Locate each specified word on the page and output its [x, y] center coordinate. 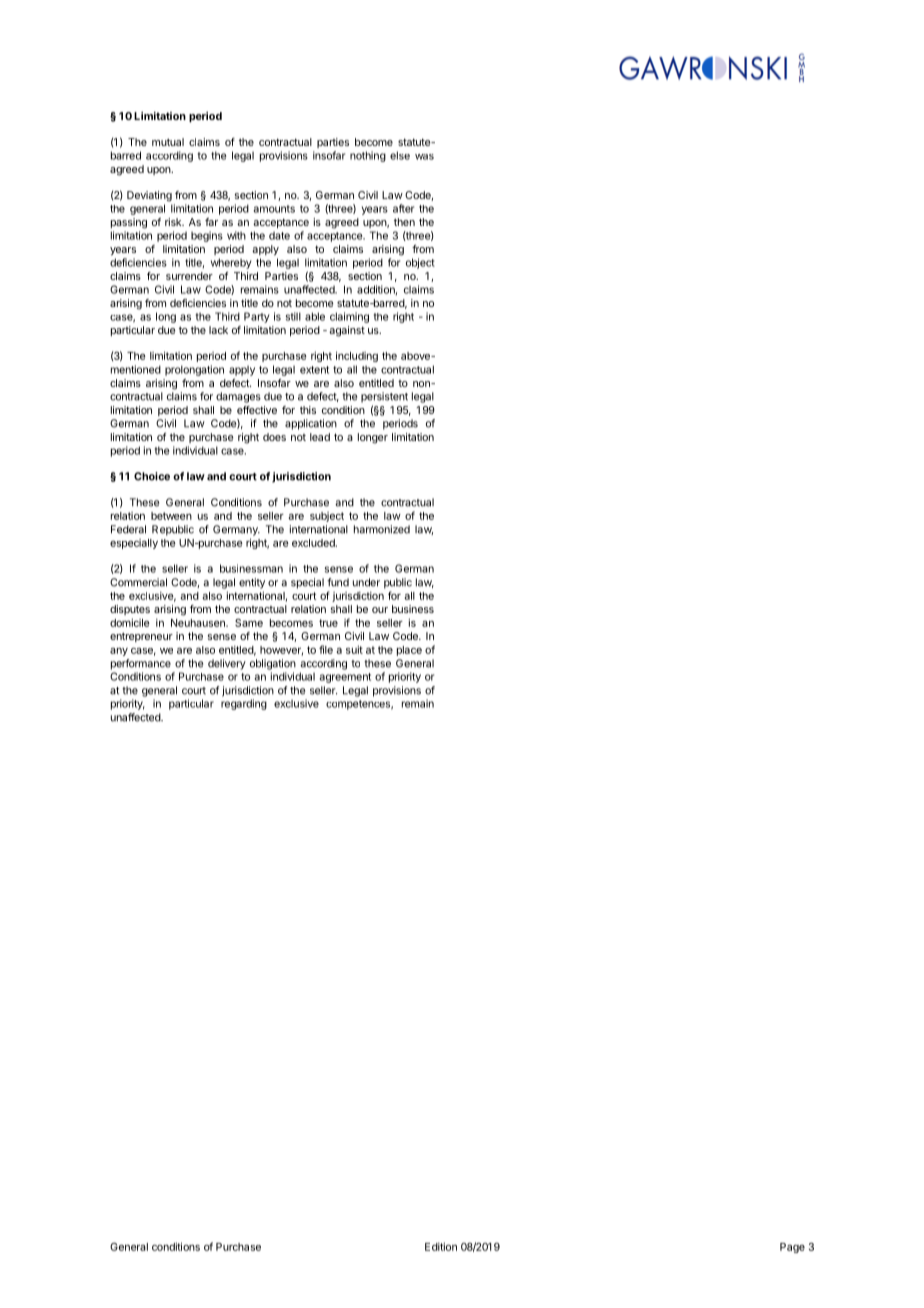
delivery [227, 664]
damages [238, 397]
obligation [273, 664]
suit [354, 649]
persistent [384, 397]
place [409, 651]
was [424, 157]
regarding [244, 704]
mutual [168, 142]
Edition [441, 1246]
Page [792, 1248]
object [420, 263]
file [326, 649]
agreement [345, 678]
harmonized [382, 529]
